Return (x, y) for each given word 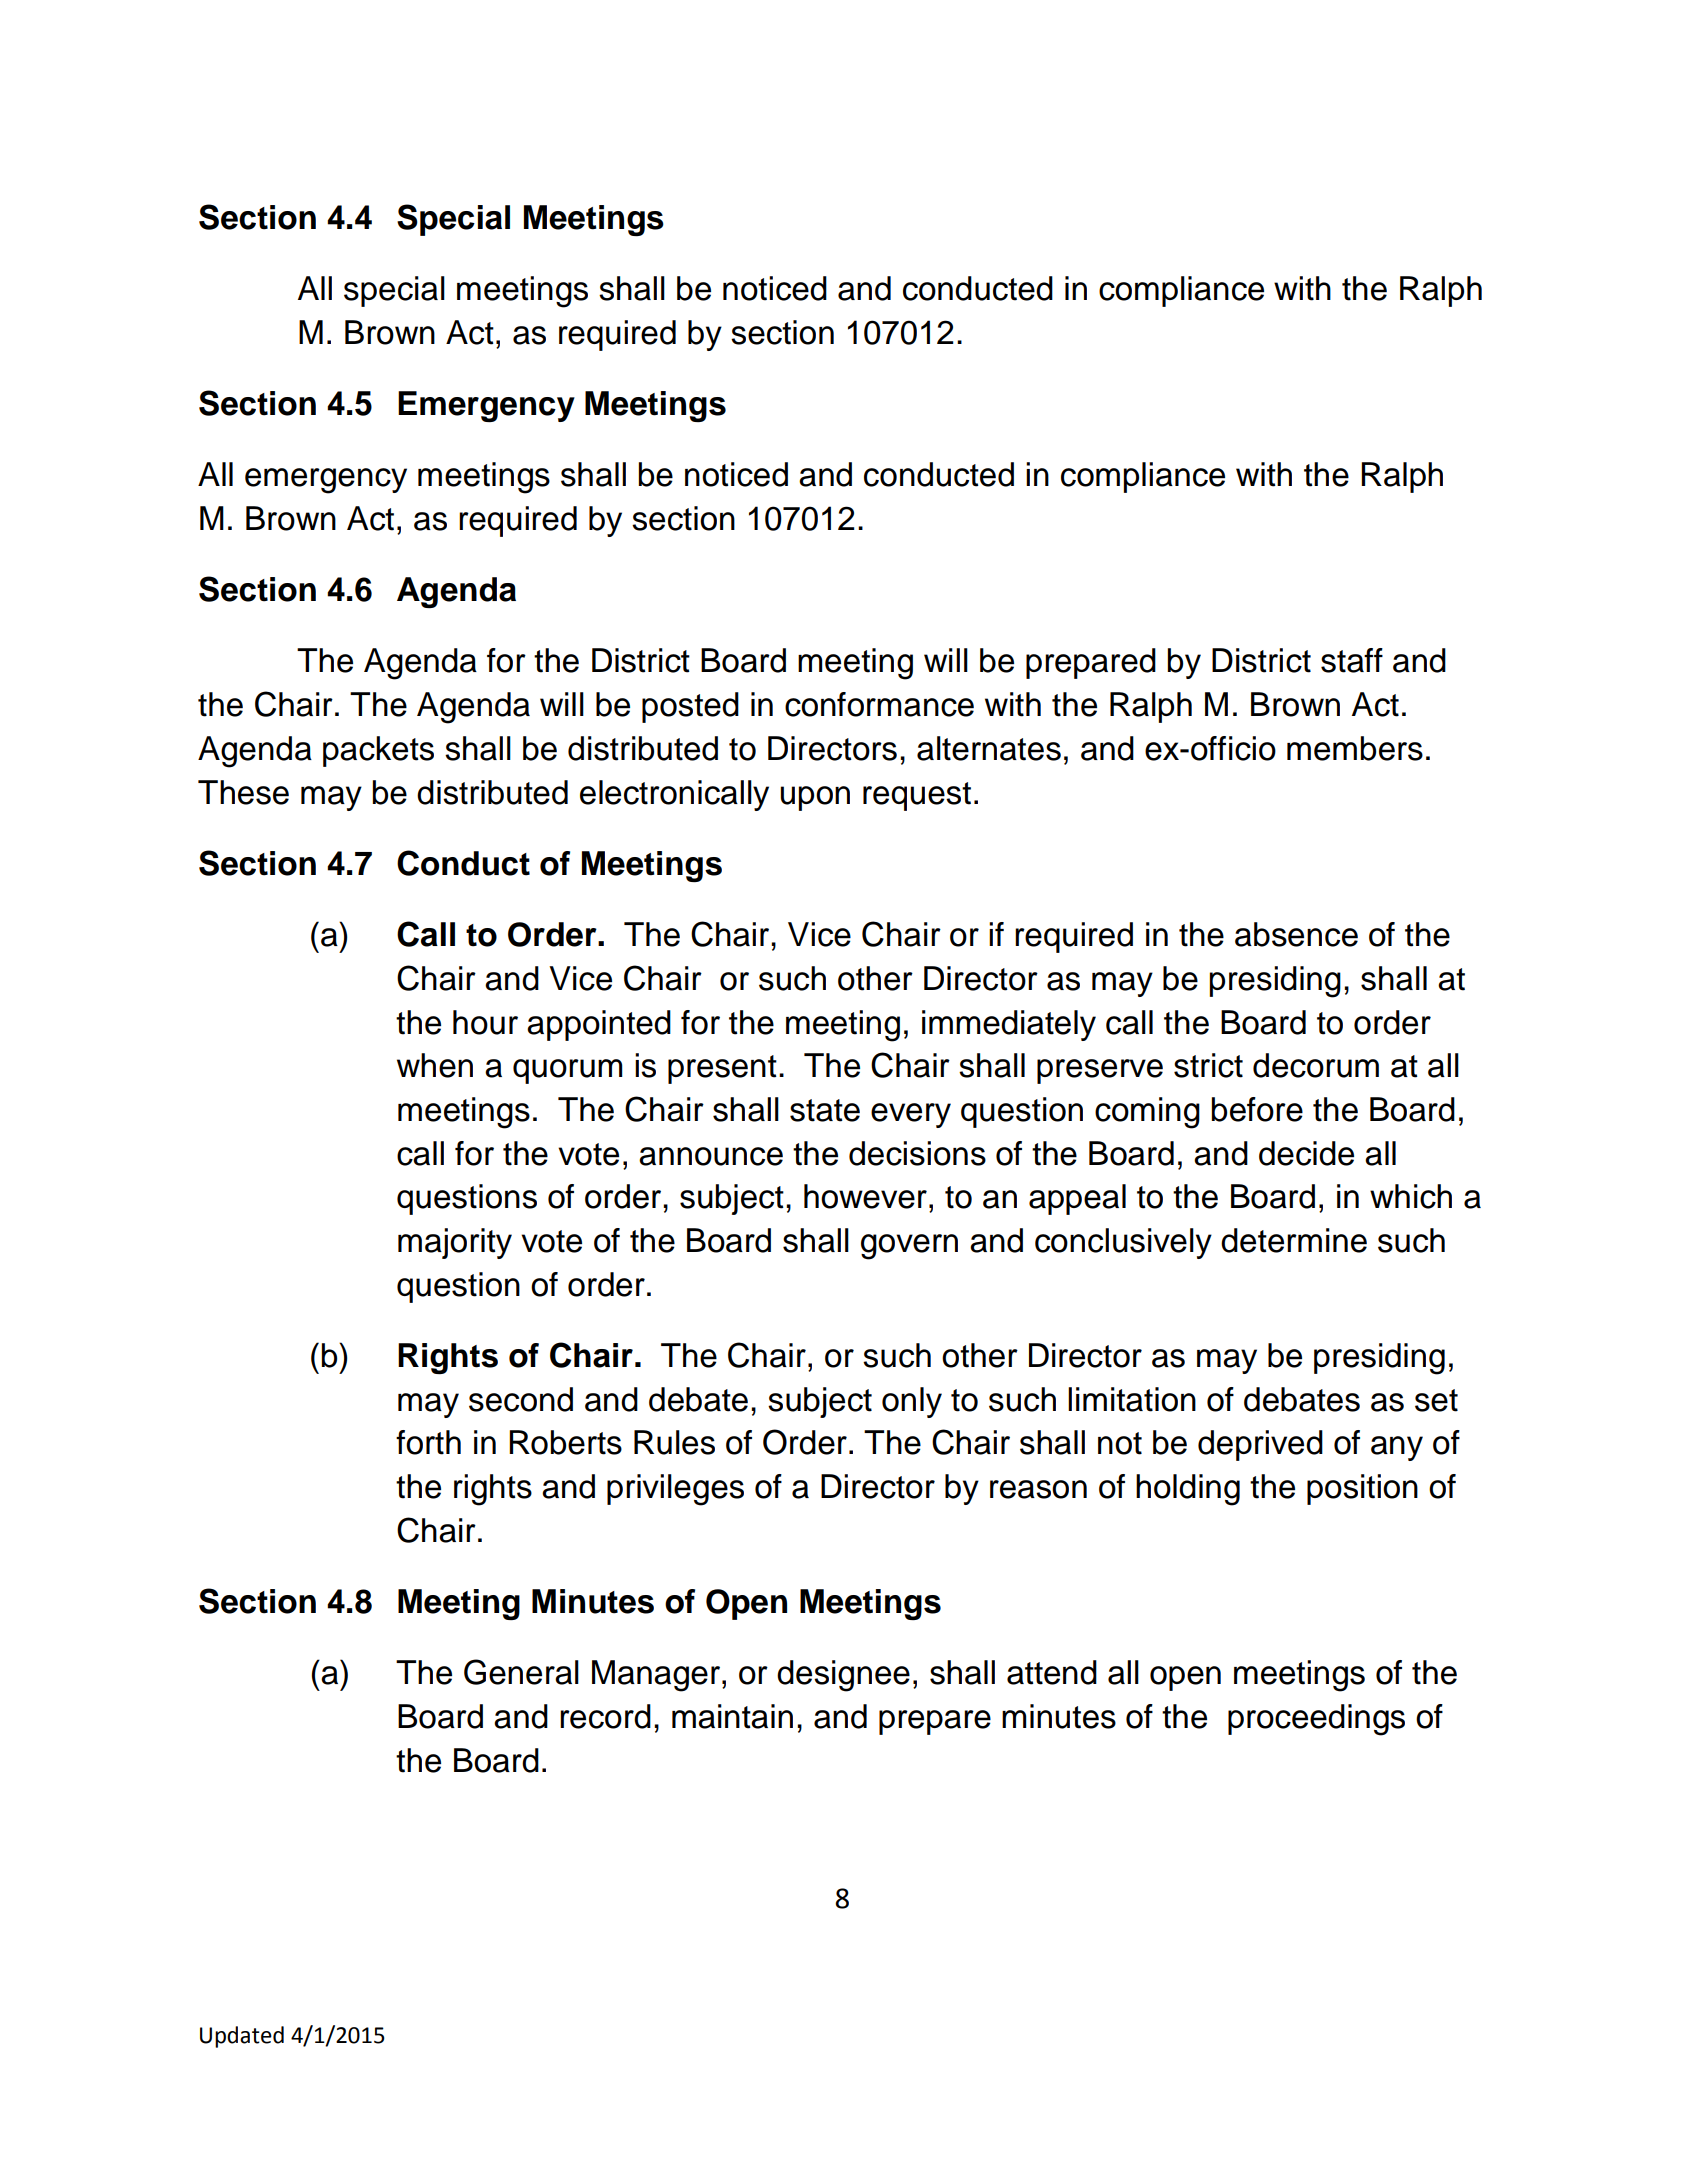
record (605, 1716)
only (912, 1402)
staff (1352, 660)
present (722, 1069)
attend (1052, 1672)
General (521, 1672)
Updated (242, 2037)
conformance (879, 704)
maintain (732, 1716)
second (521, 1399)
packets (378, 751)
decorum (1316, 1065)
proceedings (1316, 1720)
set (1436, 1400)
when (435, 1065)
